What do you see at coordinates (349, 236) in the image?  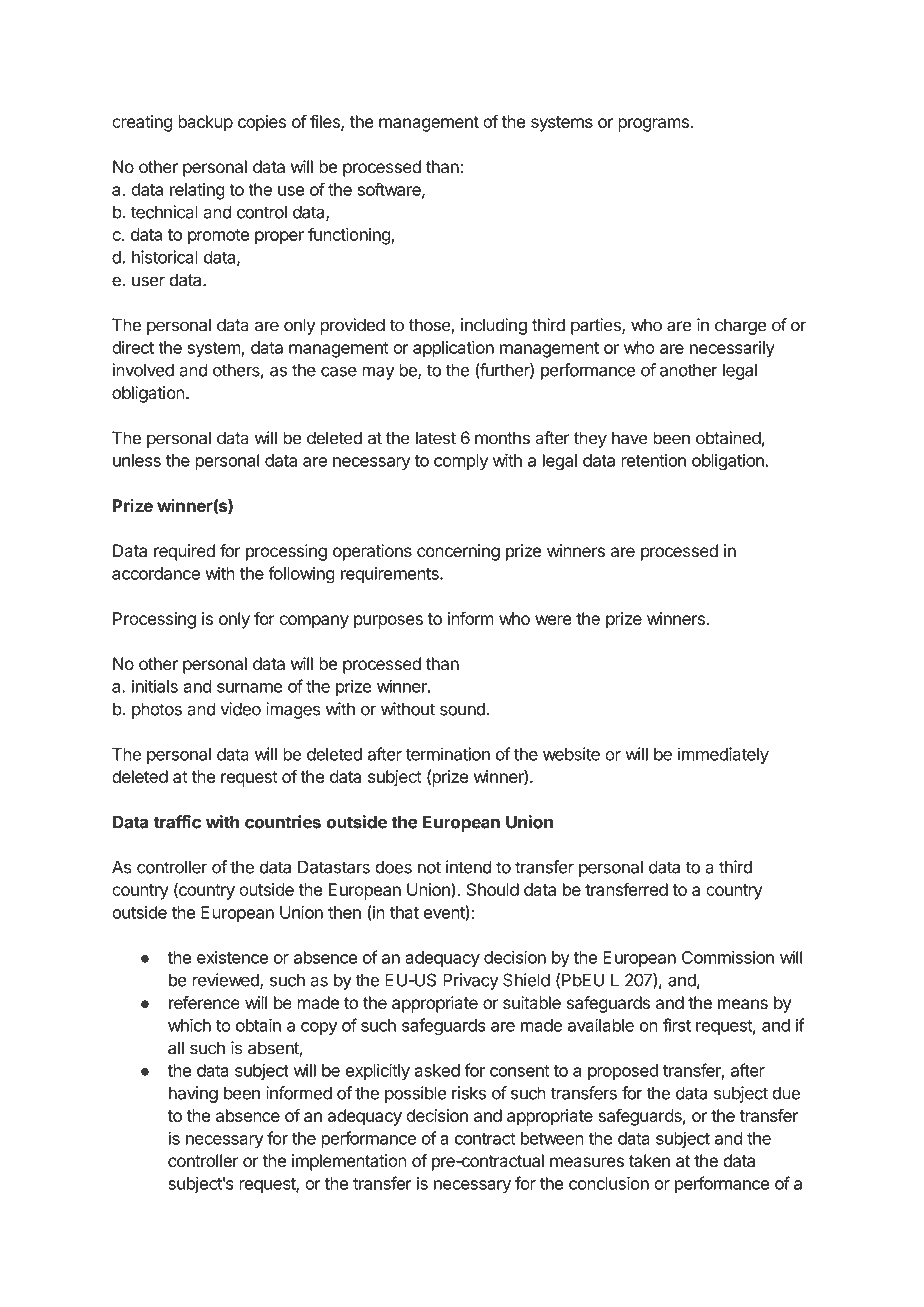 I see `functioning` at bounding box center [349, 236].
